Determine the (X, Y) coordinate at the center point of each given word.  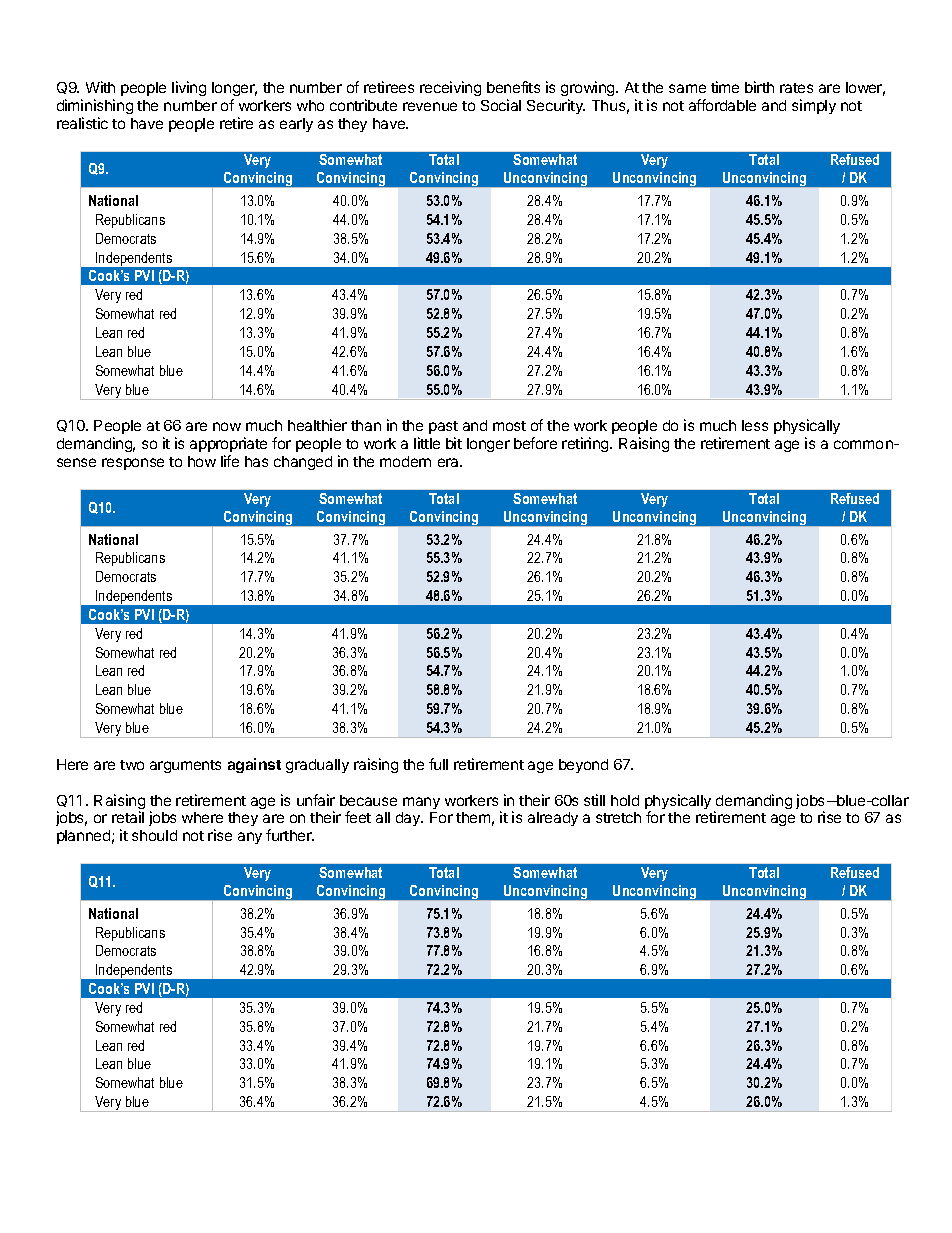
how (202, 461)
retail (128, 817)
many (421, 803)
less (755, 425)
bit (454, 443)
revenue (430, 106)
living (189, 88)
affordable (722, 105)
